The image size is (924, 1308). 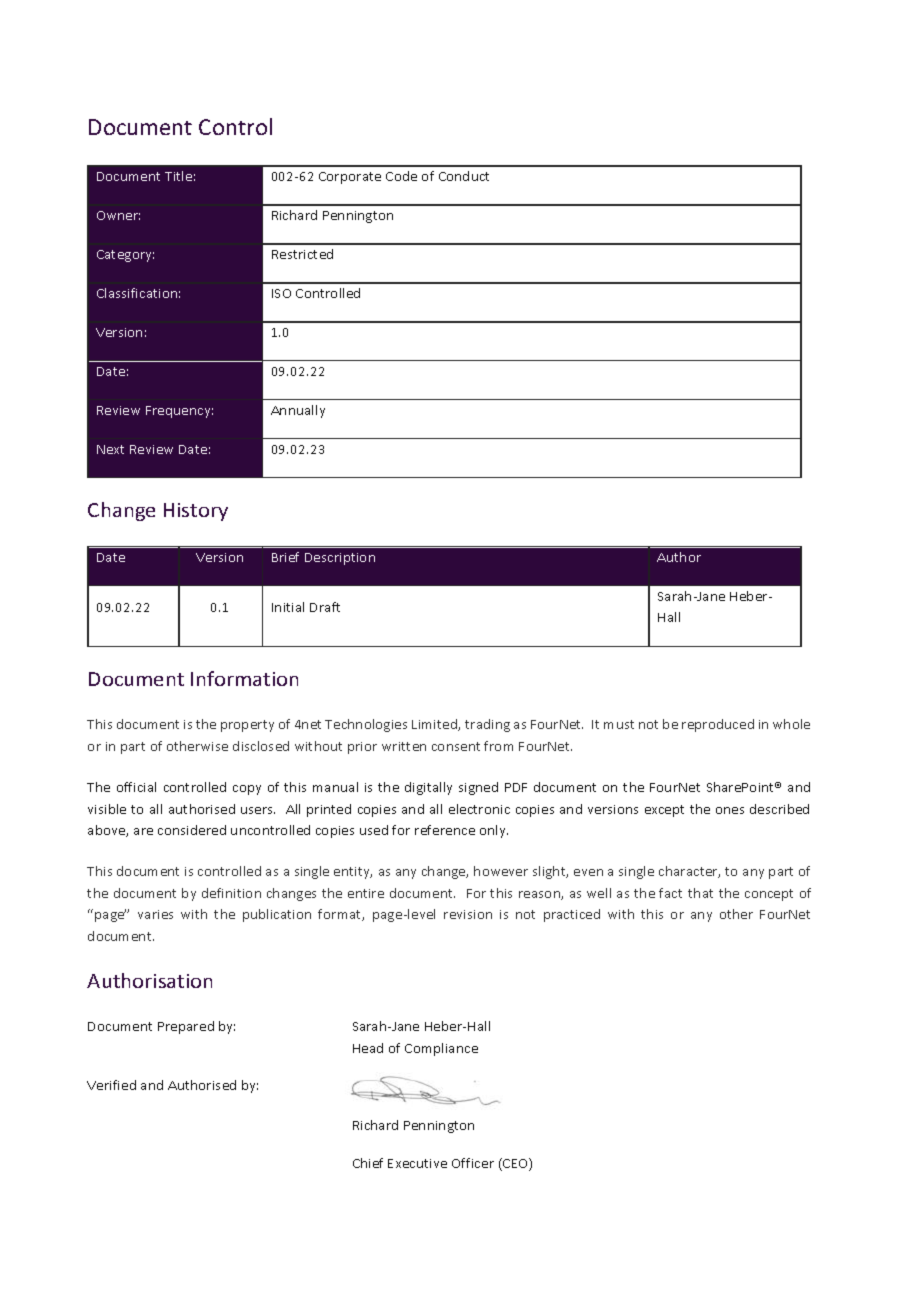 I want to click on reproduced, so click(x=718, y=725).
